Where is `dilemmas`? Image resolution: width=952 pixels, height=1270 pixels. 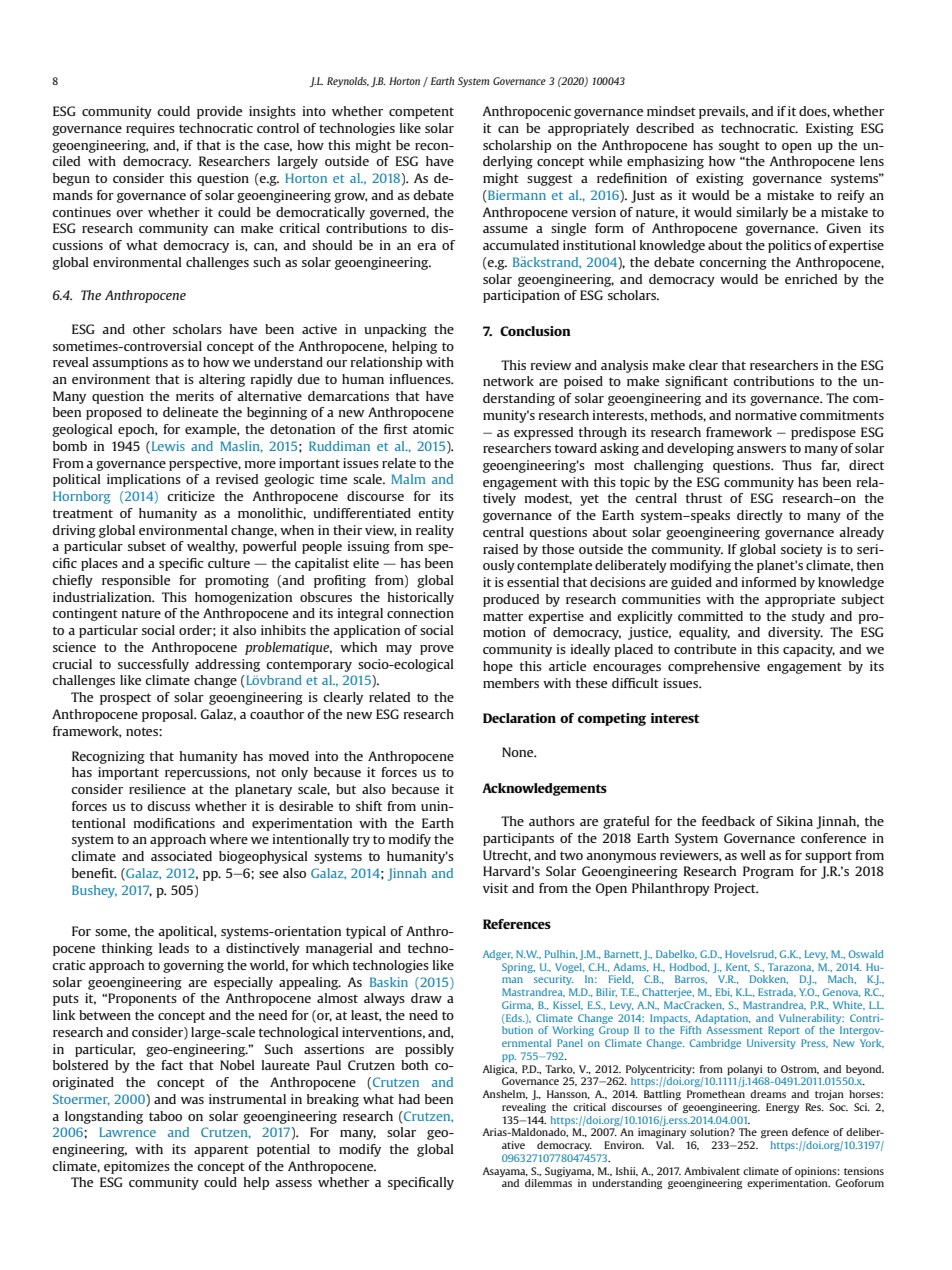
dilemmas is located at coordinates (548, 1183).
